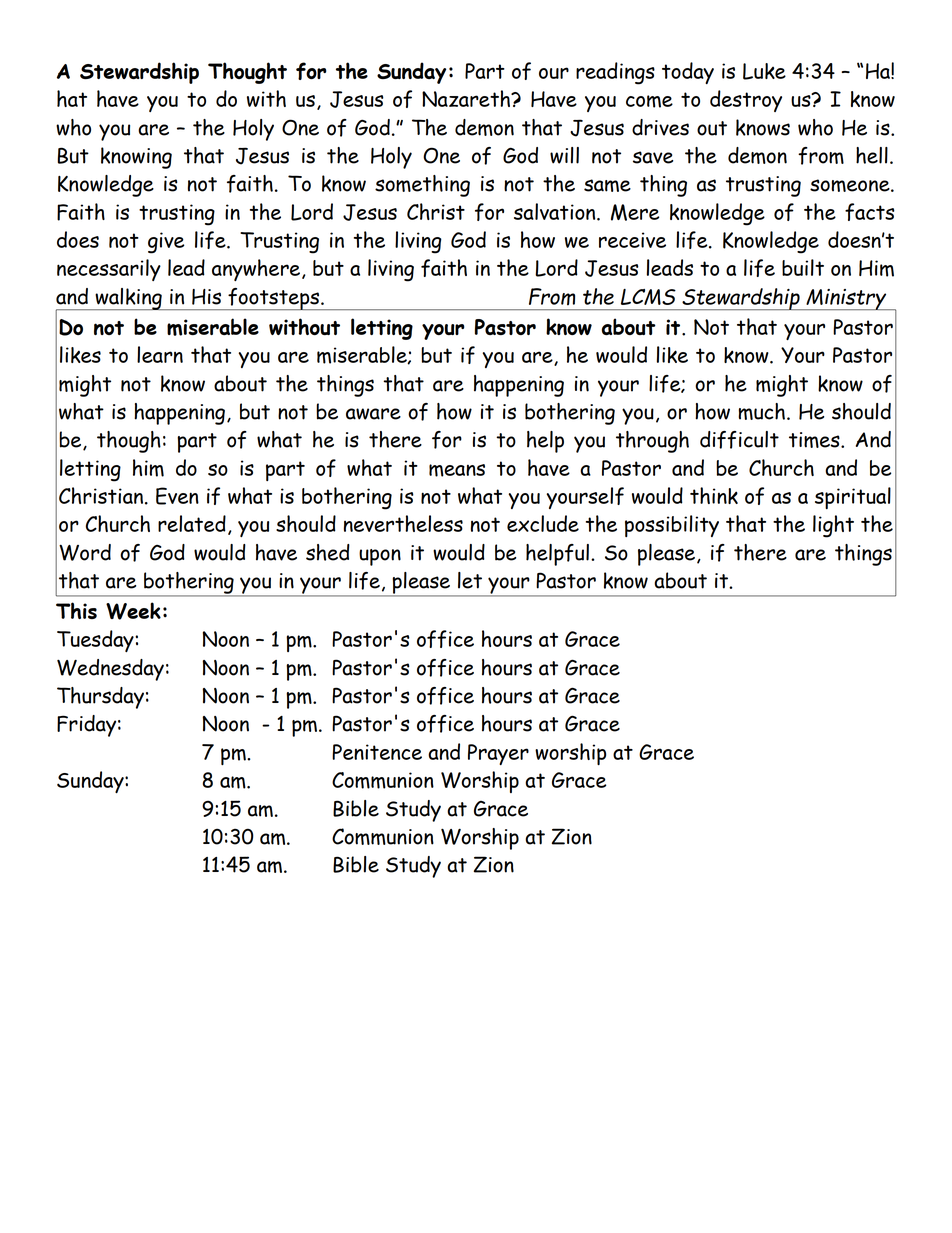 The width and height of the screenshot is (952, 1233). Describe the element at coordinates (377, 752) in the screenshot. I see `Penitence` at that location.
